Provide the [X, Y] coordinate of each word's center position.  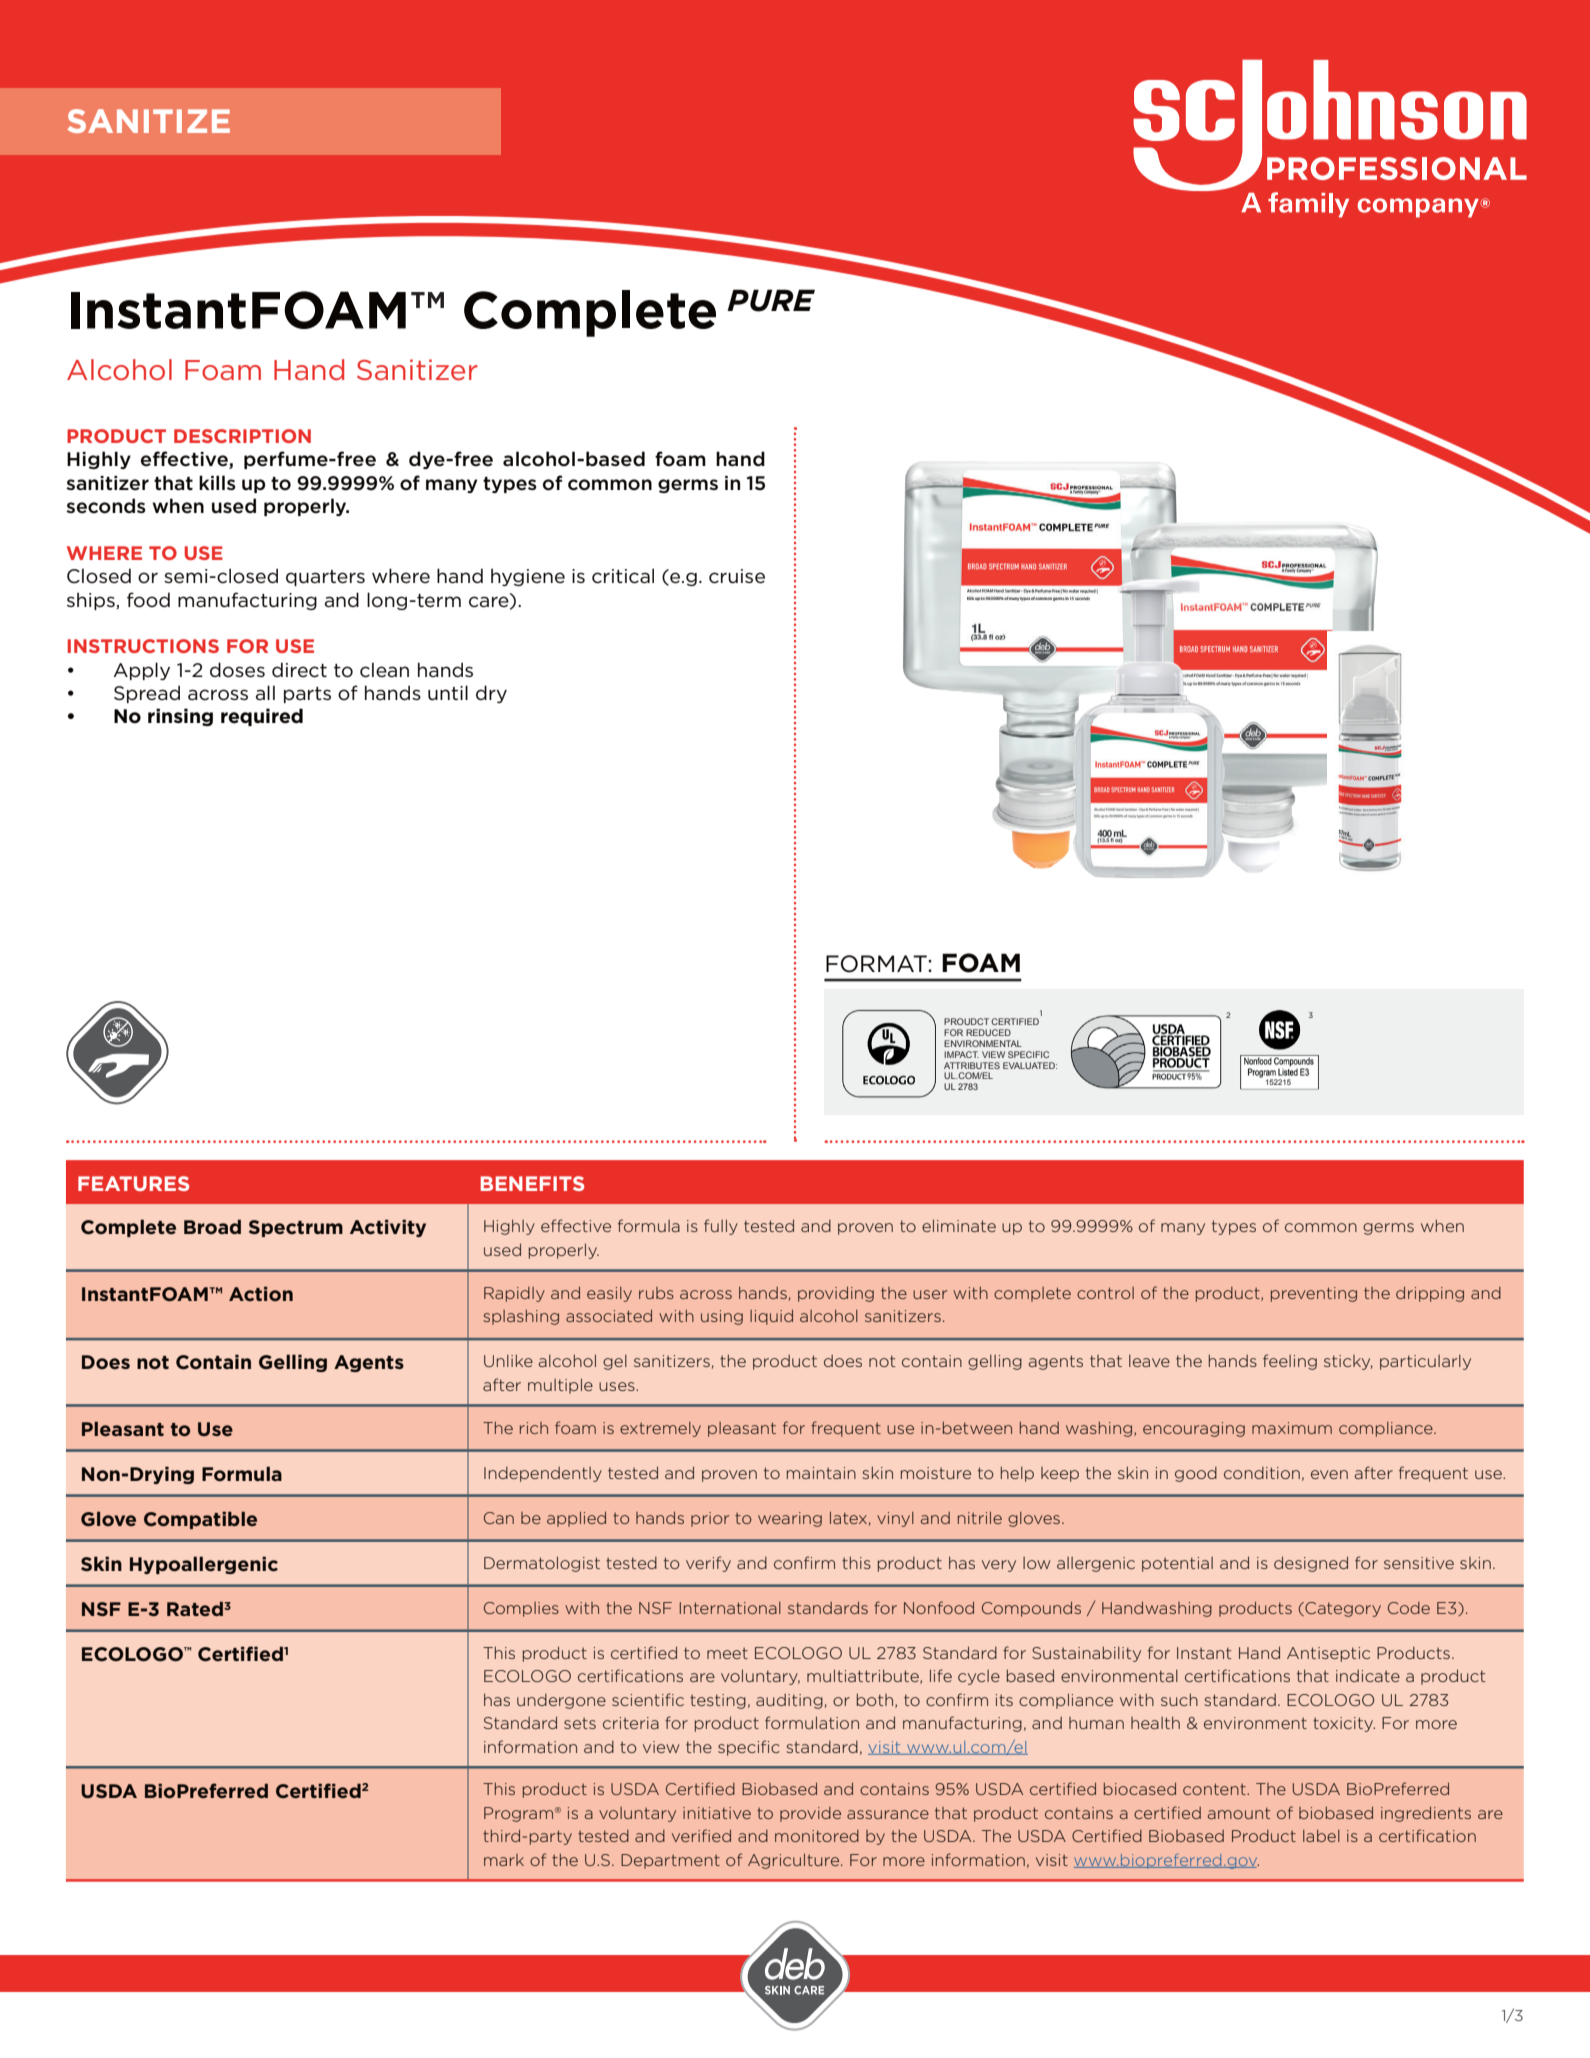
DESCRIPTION [242, 436]
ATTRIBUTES [972, 1065]
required [262, 717]
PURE [771, 300]
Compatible [200, 1520]
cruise [737, 576]
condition [1262, 1473]
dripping [1430, 1294]
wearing [790, 1519]
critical [623, 576]
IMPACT [961, 1054]
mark [504, 1860]
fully [721, 1227]
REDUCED [988, 1032]
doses [237, 670]
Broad [212, 1226]
